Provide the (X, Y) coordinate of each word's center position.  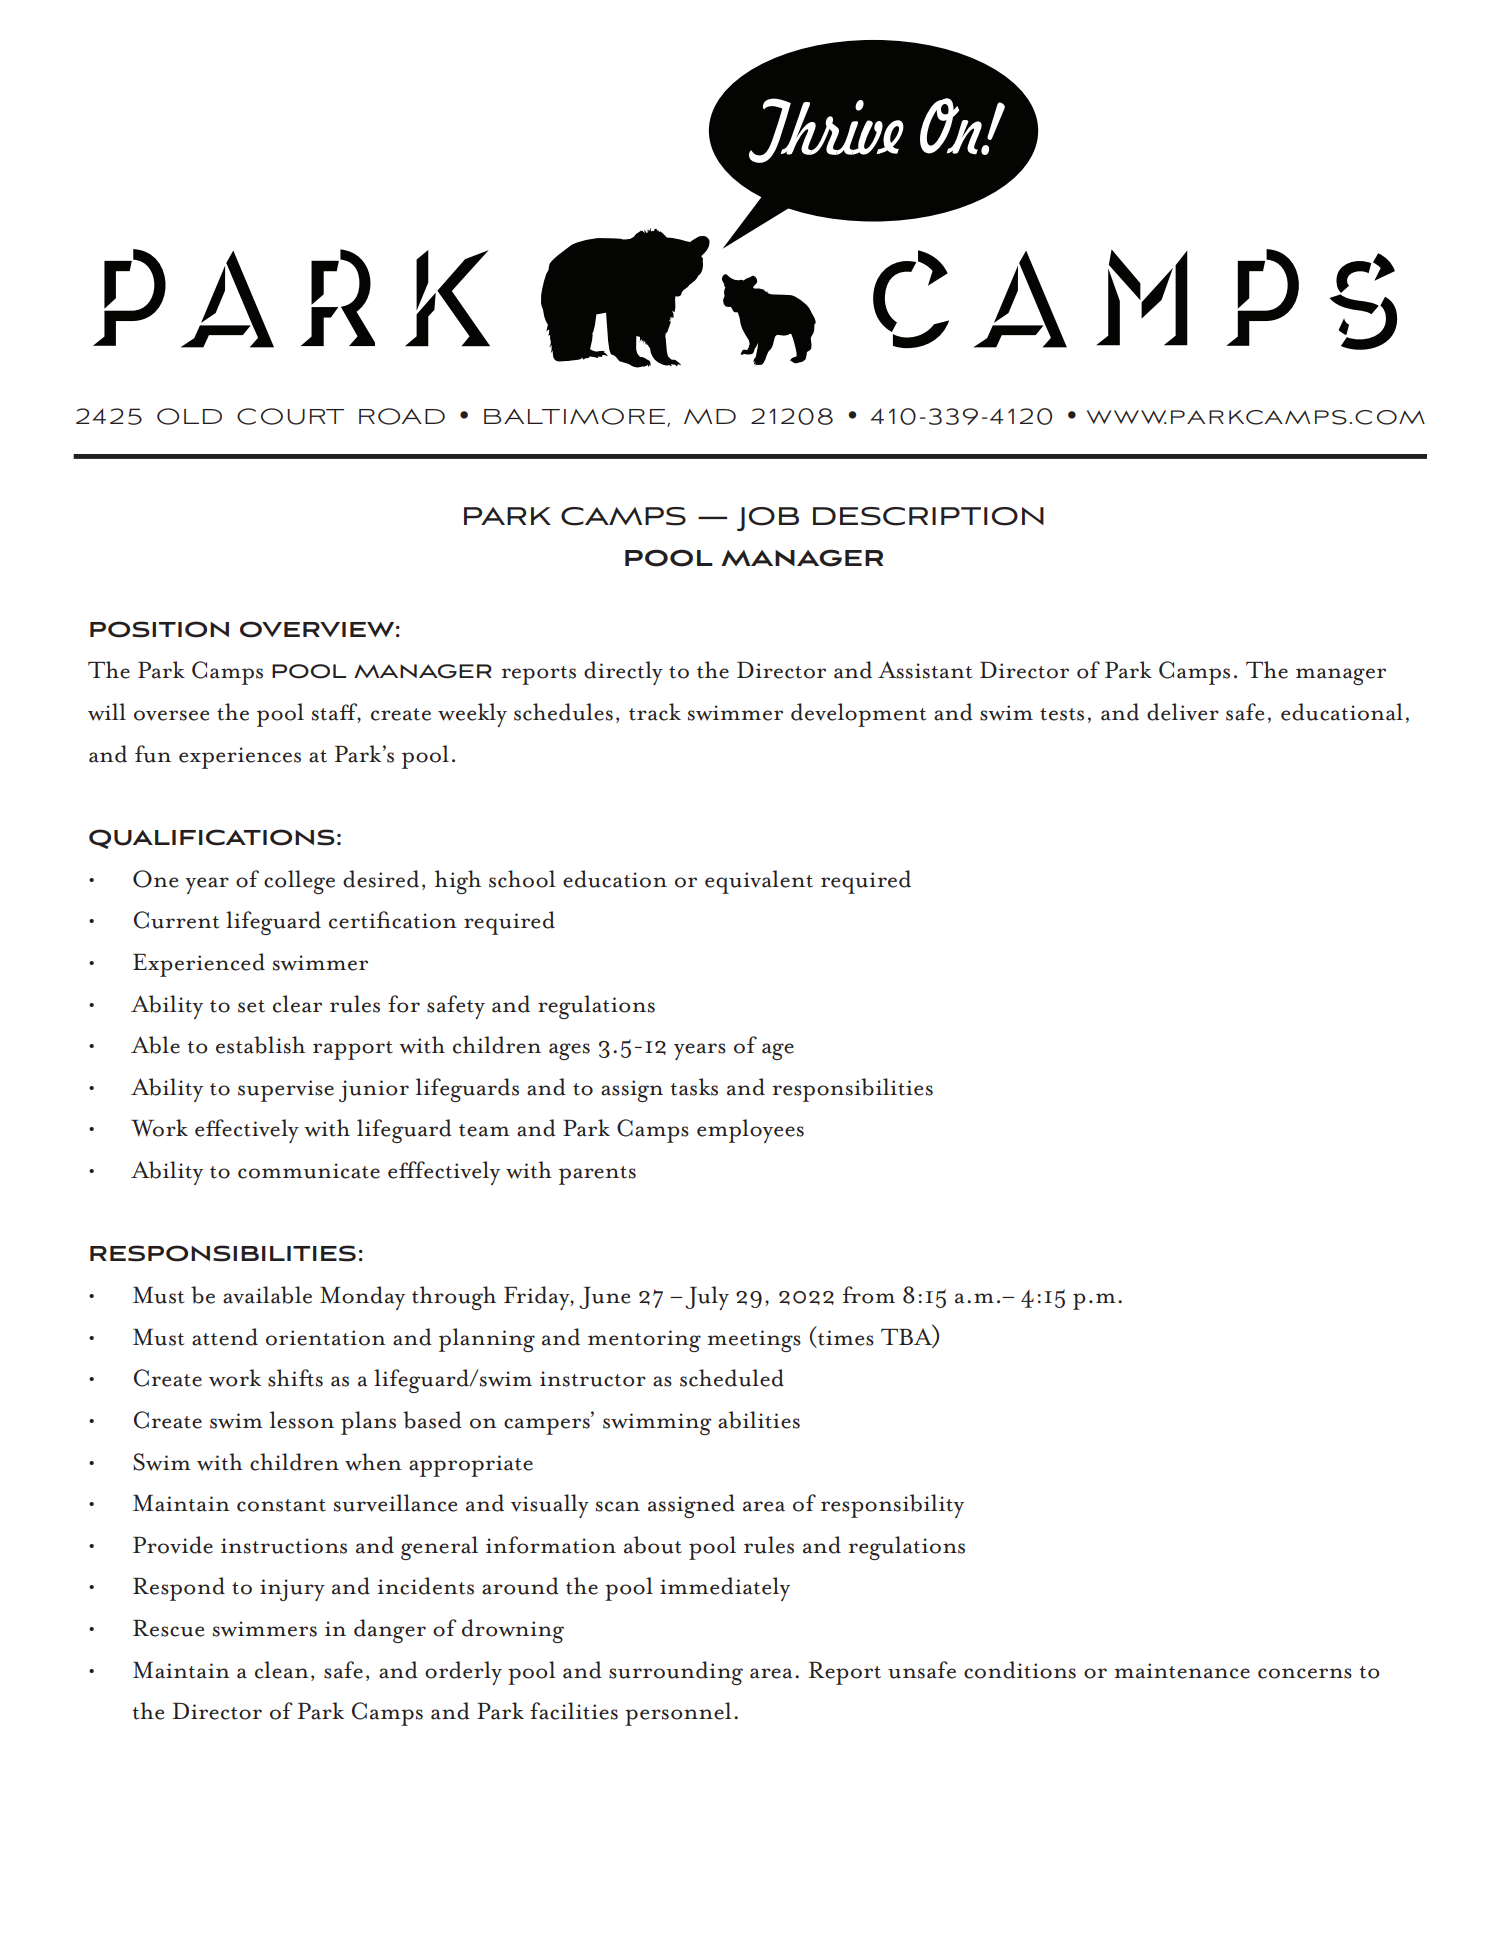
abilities (759, 1420)
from (869, 1295)
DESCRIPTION (928, 516)
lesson (302, 1420)
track (655, 712)
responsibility (892, 1506)
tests (1062, 714)
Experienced (199, 965)
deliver (1183, 712)
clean (282, 1670)
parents (597, 1175)
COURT (290, 416)
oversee (172, 715)
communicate (309, 1171)
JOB (768, 519)
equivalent (759, 882)
